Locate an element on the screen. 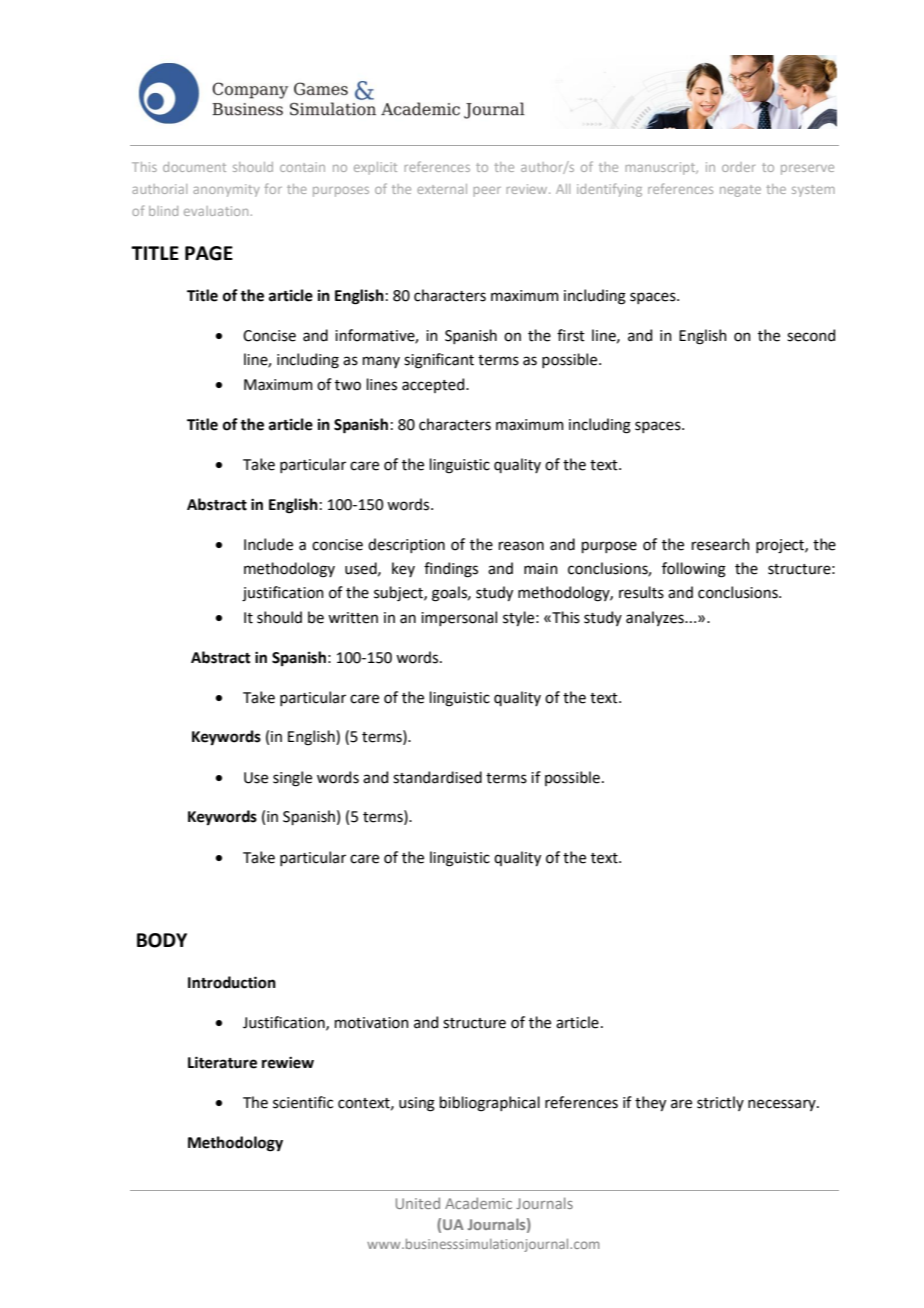 Image resolution: width=924 pixels, height=1308 pixels. peer is located at coordinates (487, 192).
